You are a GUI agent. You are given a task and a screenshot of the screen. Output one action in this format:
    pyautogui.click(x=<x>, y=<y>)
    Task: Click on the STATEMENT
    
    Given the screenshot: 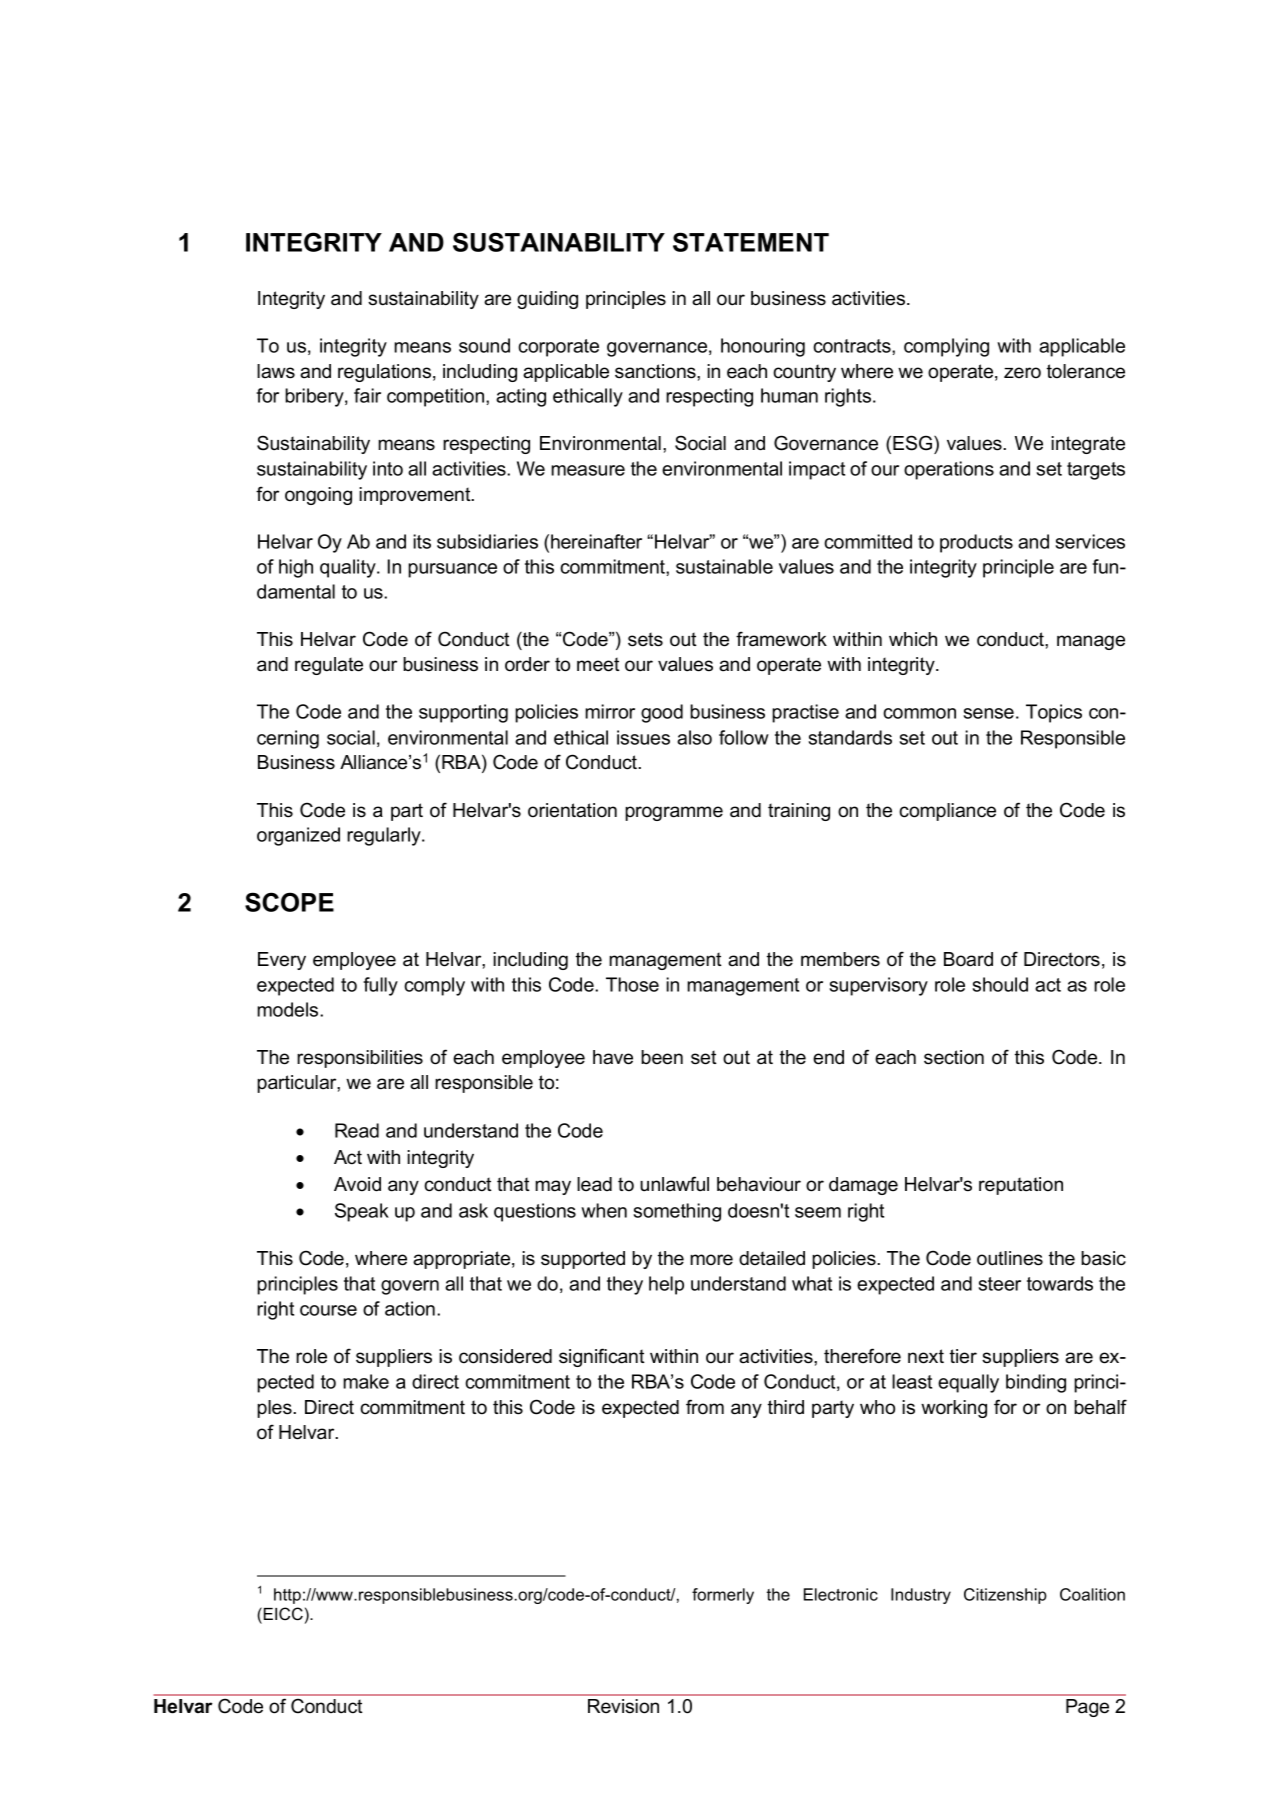 What is the action you would take?
    pyautogui.click(x=751, y=242)
